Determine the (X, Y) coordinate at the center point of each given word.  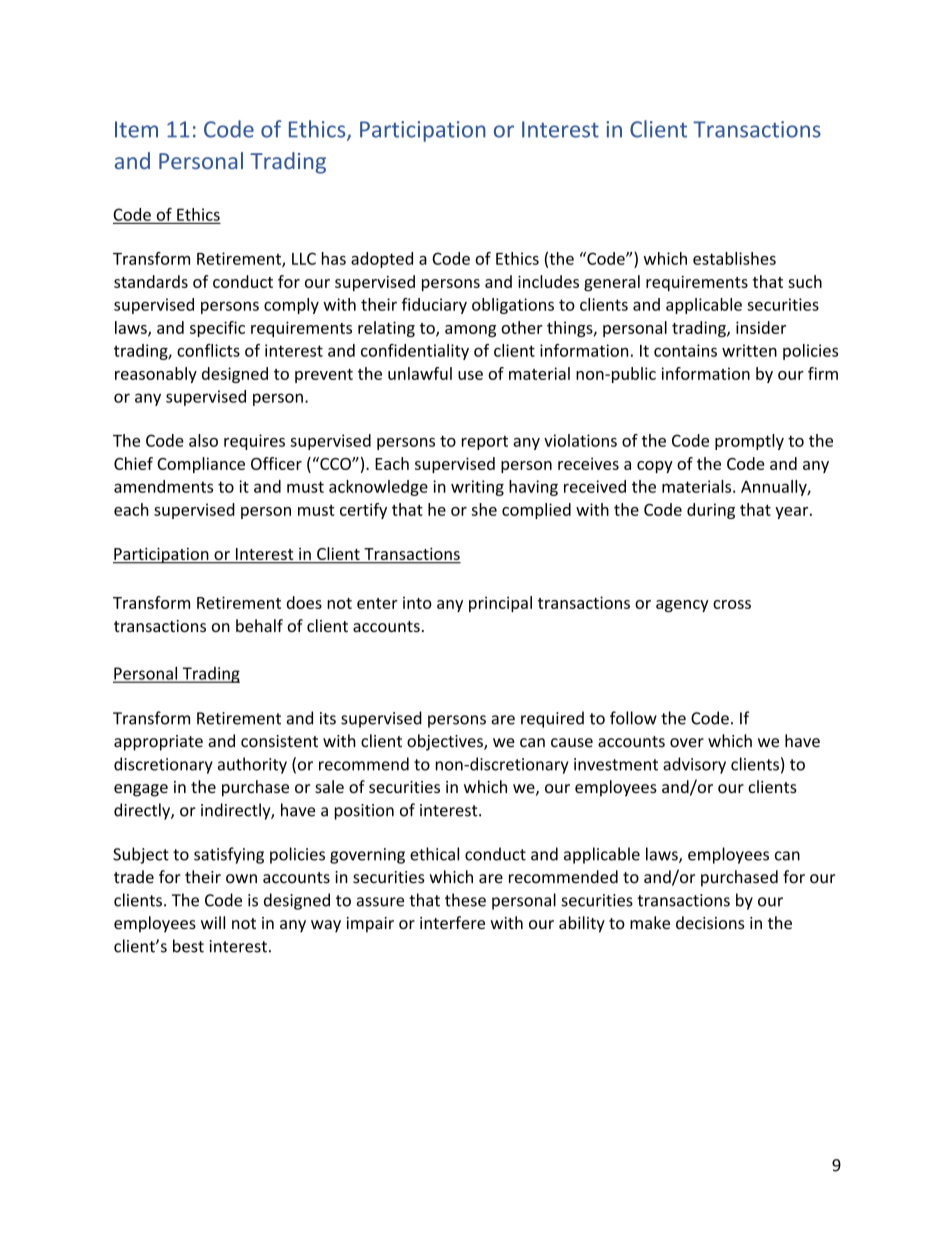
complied (536, 511)
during (711, 511)
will (213, 922)
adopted (382, 260)
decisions (710, 922)
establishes (734, 258)
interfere (452, 922)
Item (136, 129)
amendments (163, 486)
